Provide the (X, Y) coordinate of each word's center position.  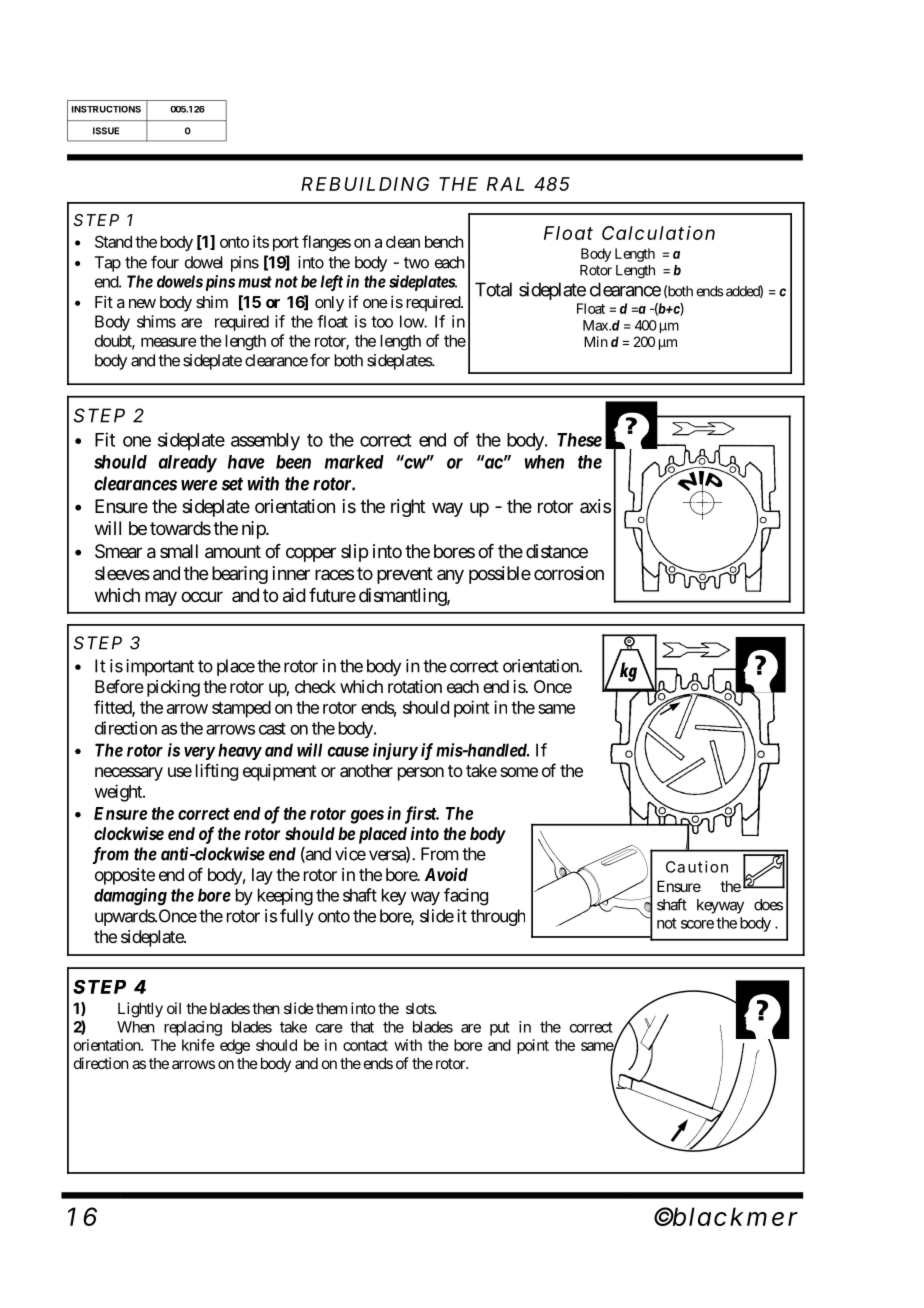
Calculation (658, 233)
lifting (217, 772)
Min (596, 341)
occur (202, 596)
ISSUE (106, 131)
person (421, 774)
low (412, 321)
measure (169, 342)
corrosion (569, 573)
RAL (505, 184)
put (500, 1029)
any (450, 576)
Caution (697, 867)
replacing (193, 1028)
